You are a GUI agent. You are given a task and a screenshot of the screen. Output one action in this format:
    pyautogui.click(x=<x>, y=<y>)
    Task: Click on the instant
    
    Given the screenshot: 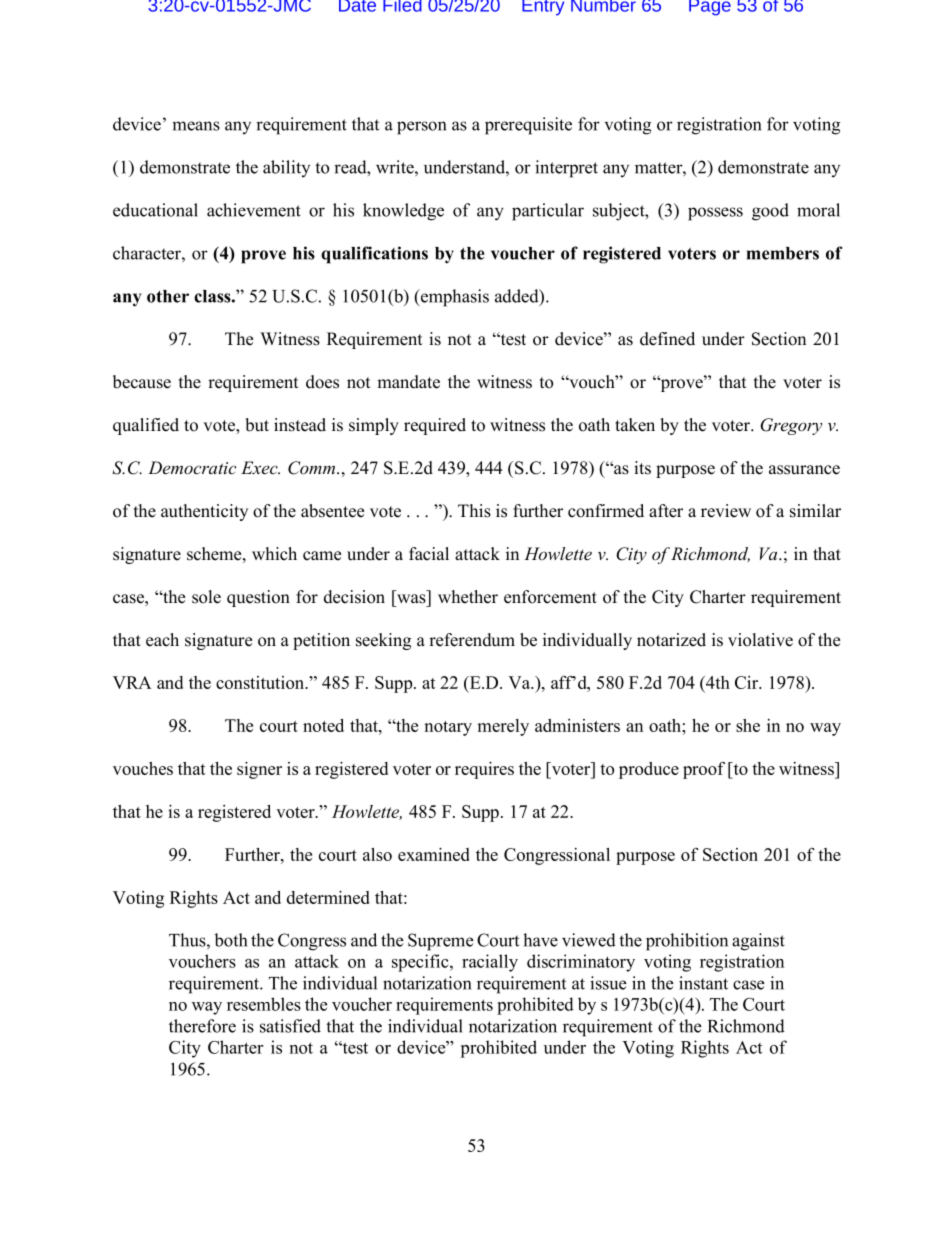 What is the action you would take?
    pyautogui.click(x=703, y=983)
